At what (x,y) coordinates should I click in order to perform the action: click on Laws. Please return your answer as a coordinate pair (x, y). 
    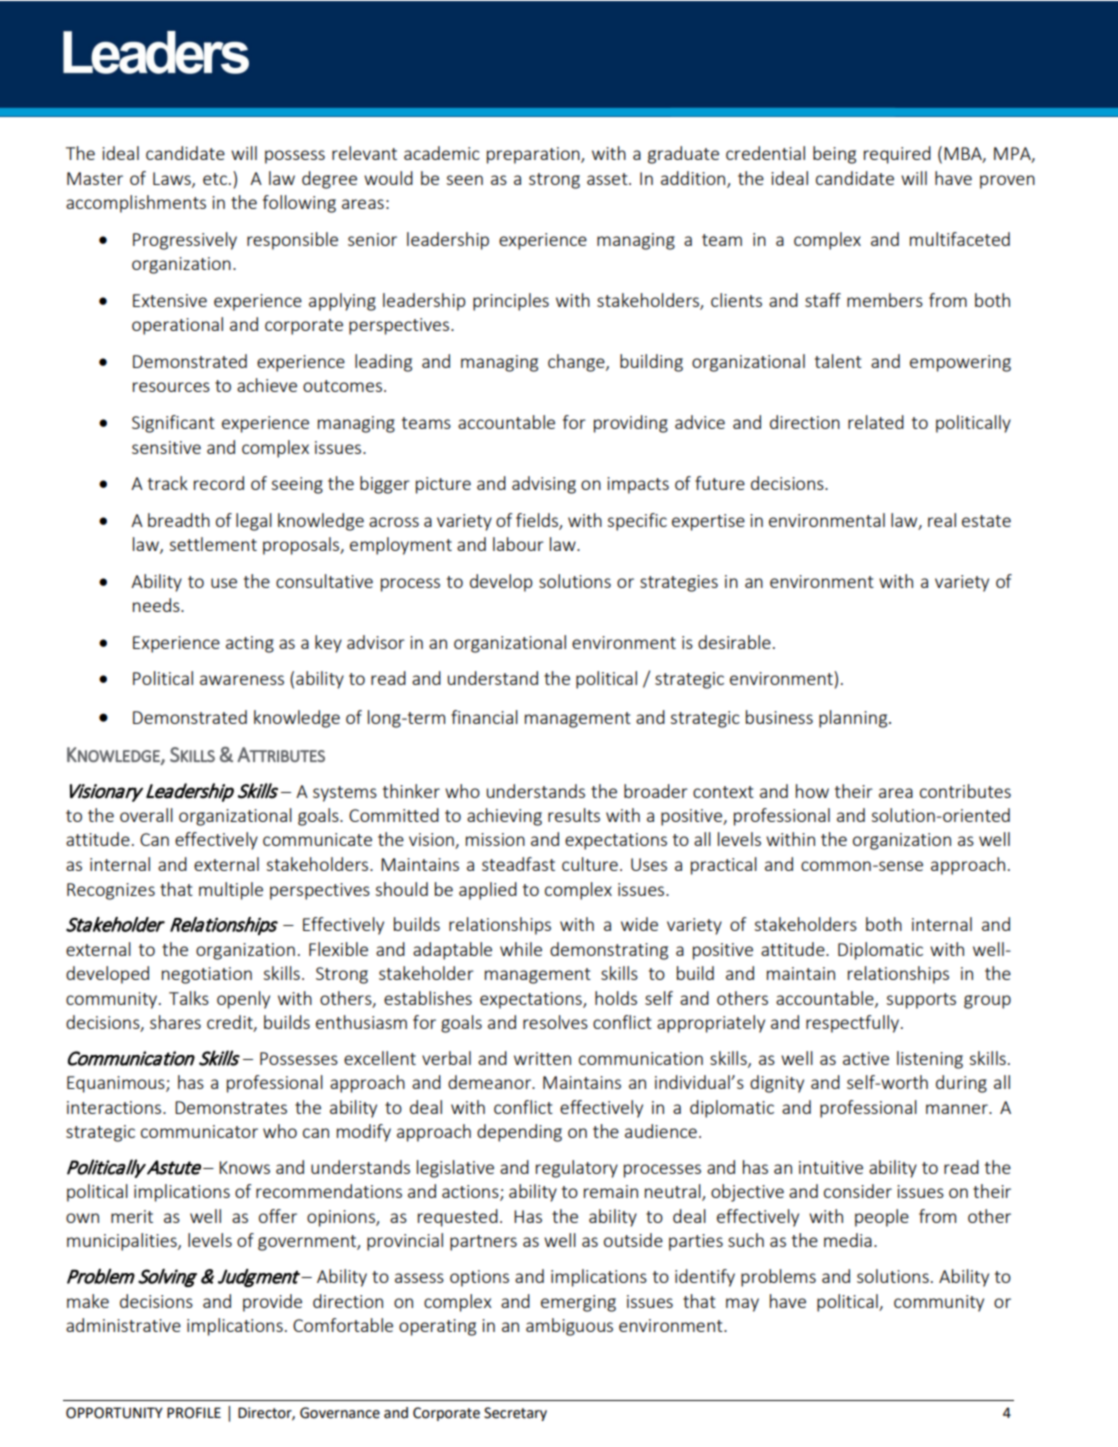
    Looking at the image, I should click on (173, 179).
